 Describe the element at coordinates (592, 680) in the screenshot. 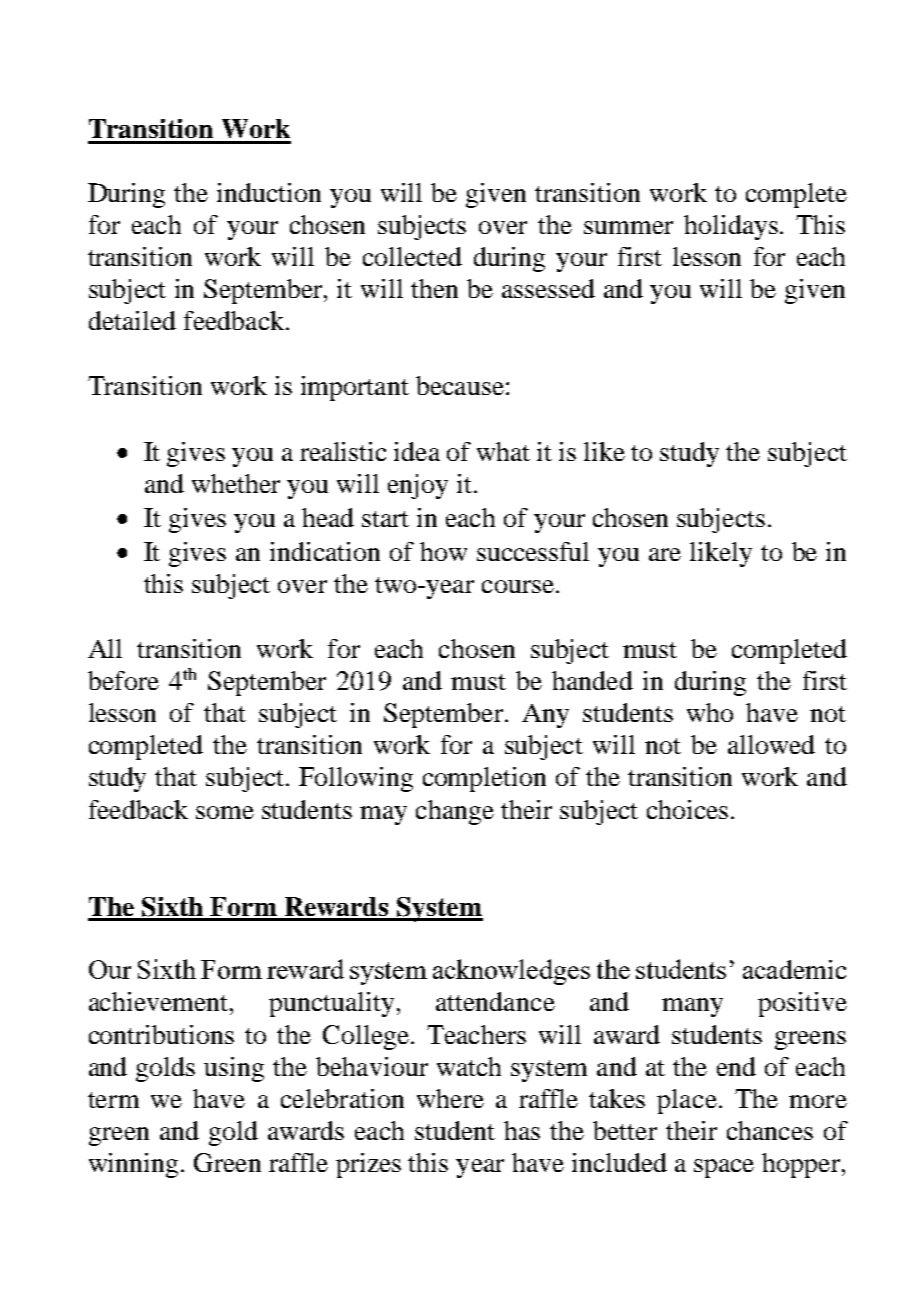

I see `handed` at that location.
